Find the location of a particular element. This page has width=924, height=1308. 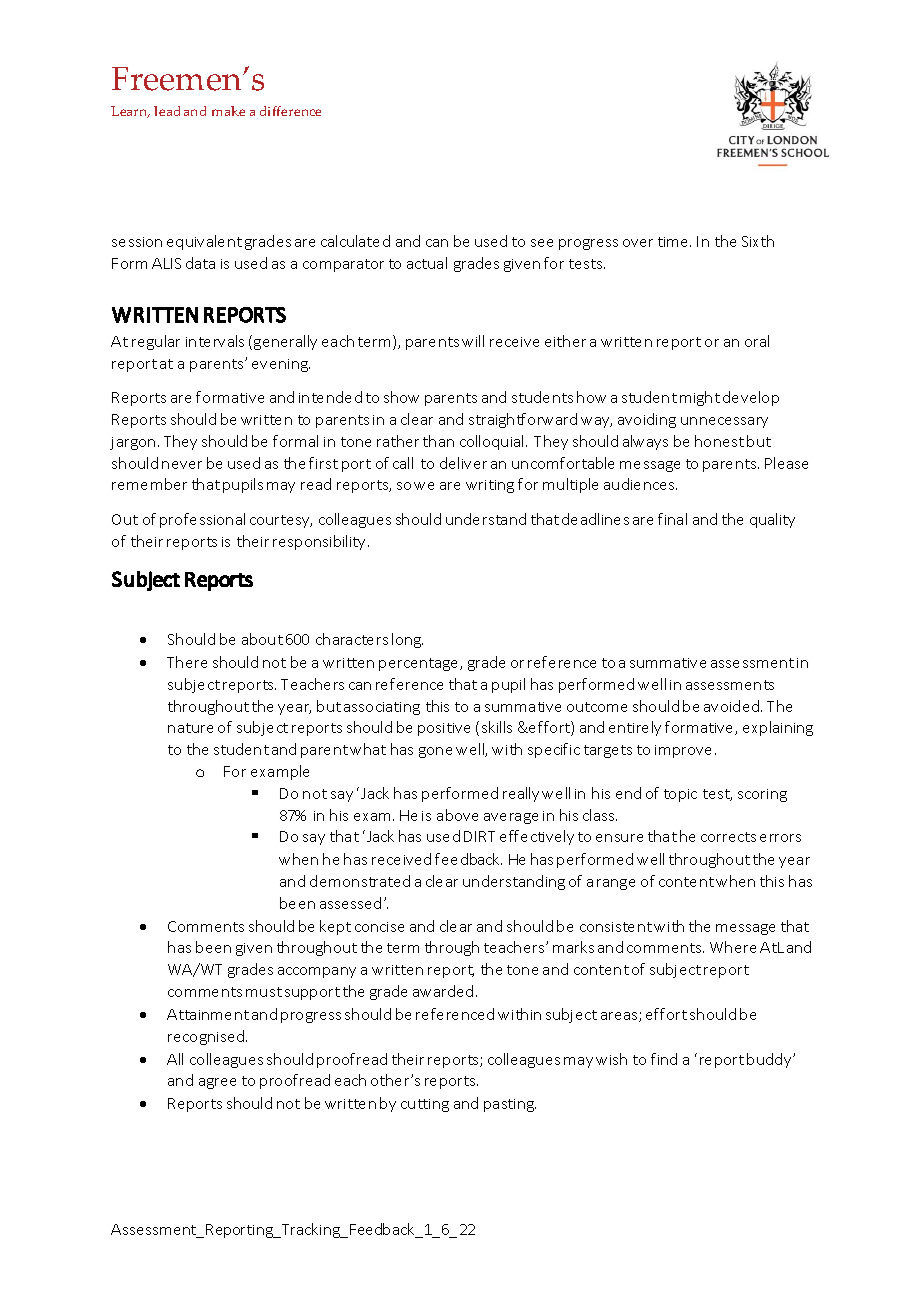

make is located at coordinates (228, 111).
